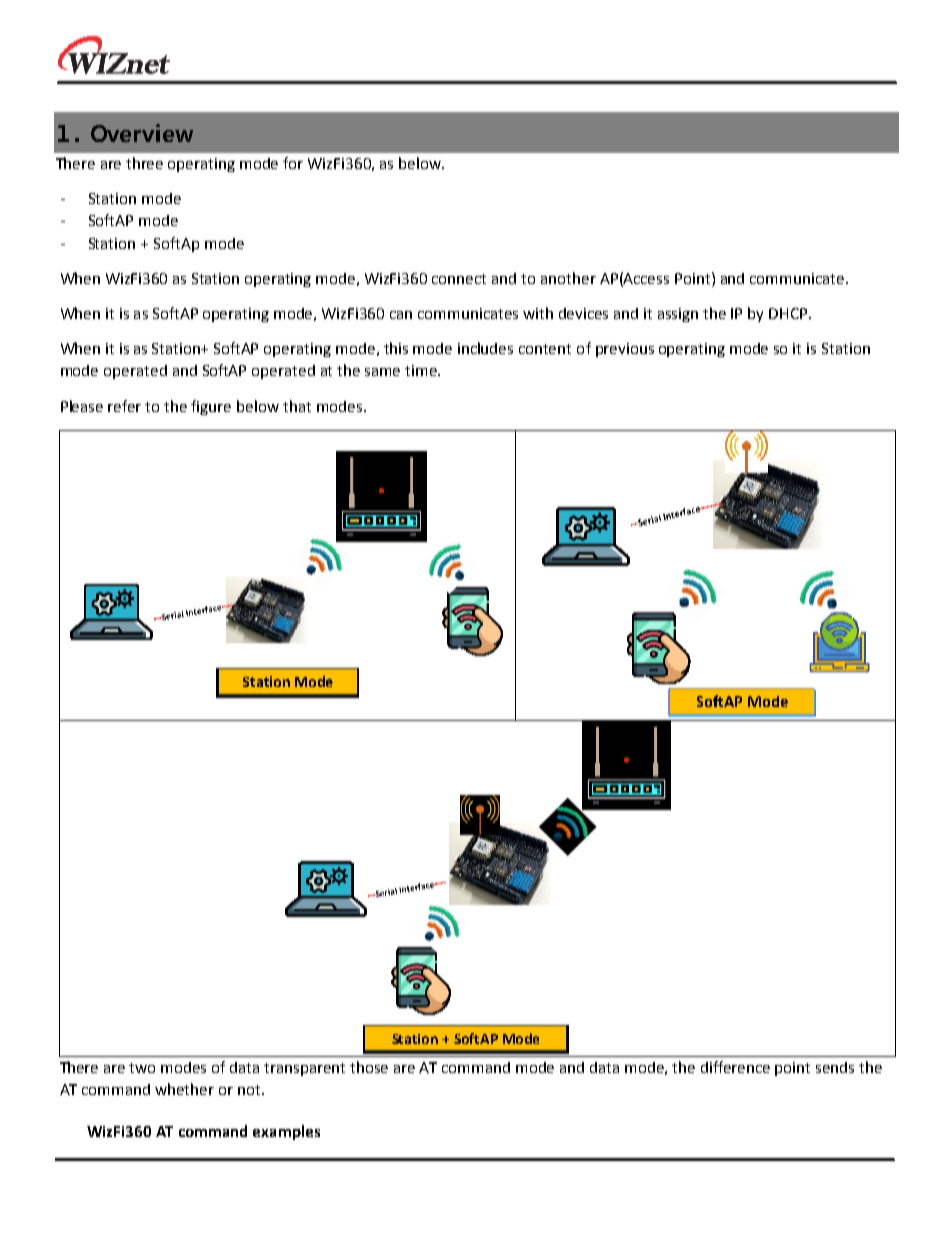  Describe the element at coordinates (293, 163) in the image. I see `for` at that location.
